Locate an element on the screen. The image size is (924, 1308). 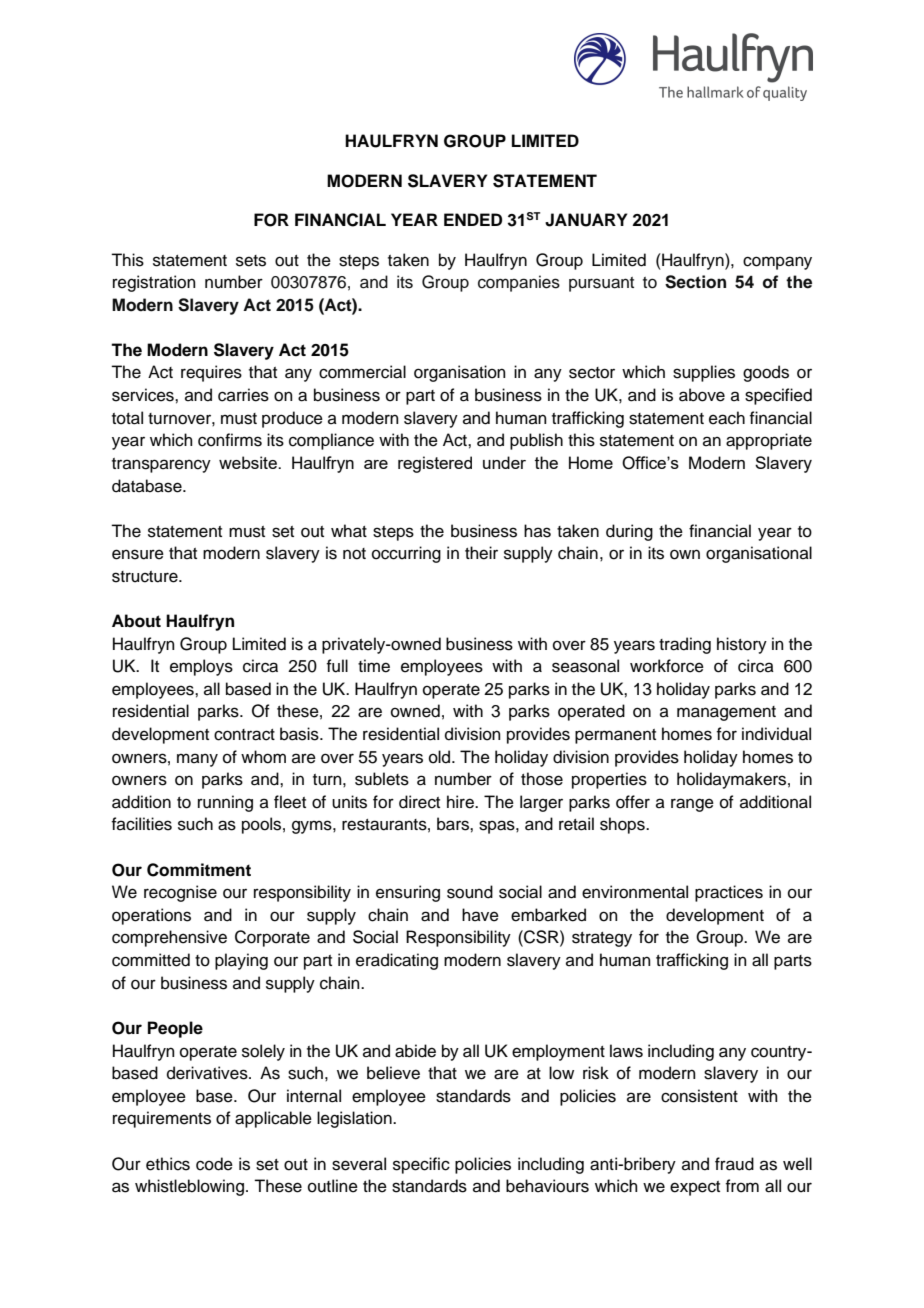
specific is located at coordinates (421, 1165).
